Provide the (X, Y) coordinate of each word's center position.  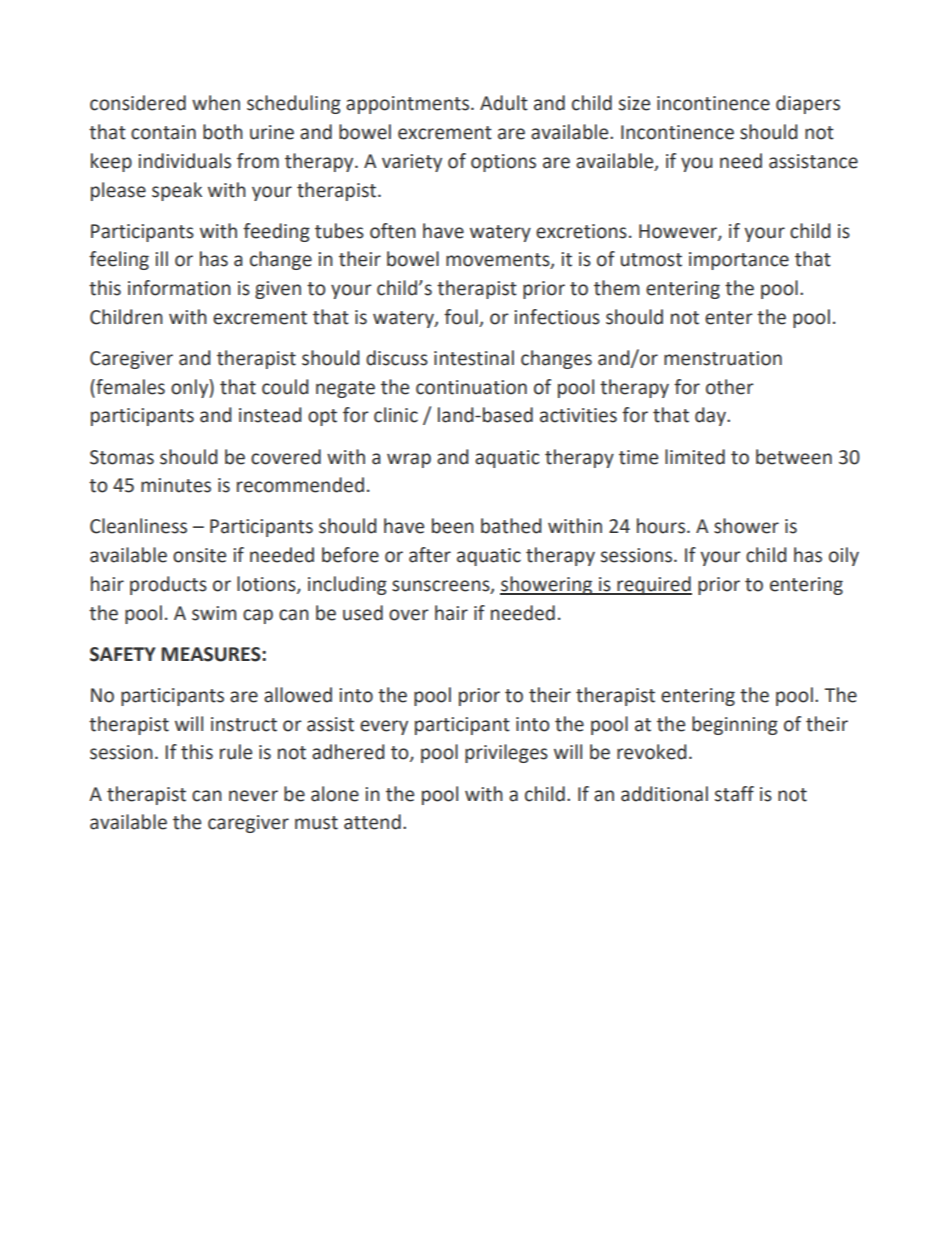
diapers (808, 104)
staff (734, 794)
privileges (506, 753)
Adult (504, 103)
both (223, 132)
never (253, 796)
